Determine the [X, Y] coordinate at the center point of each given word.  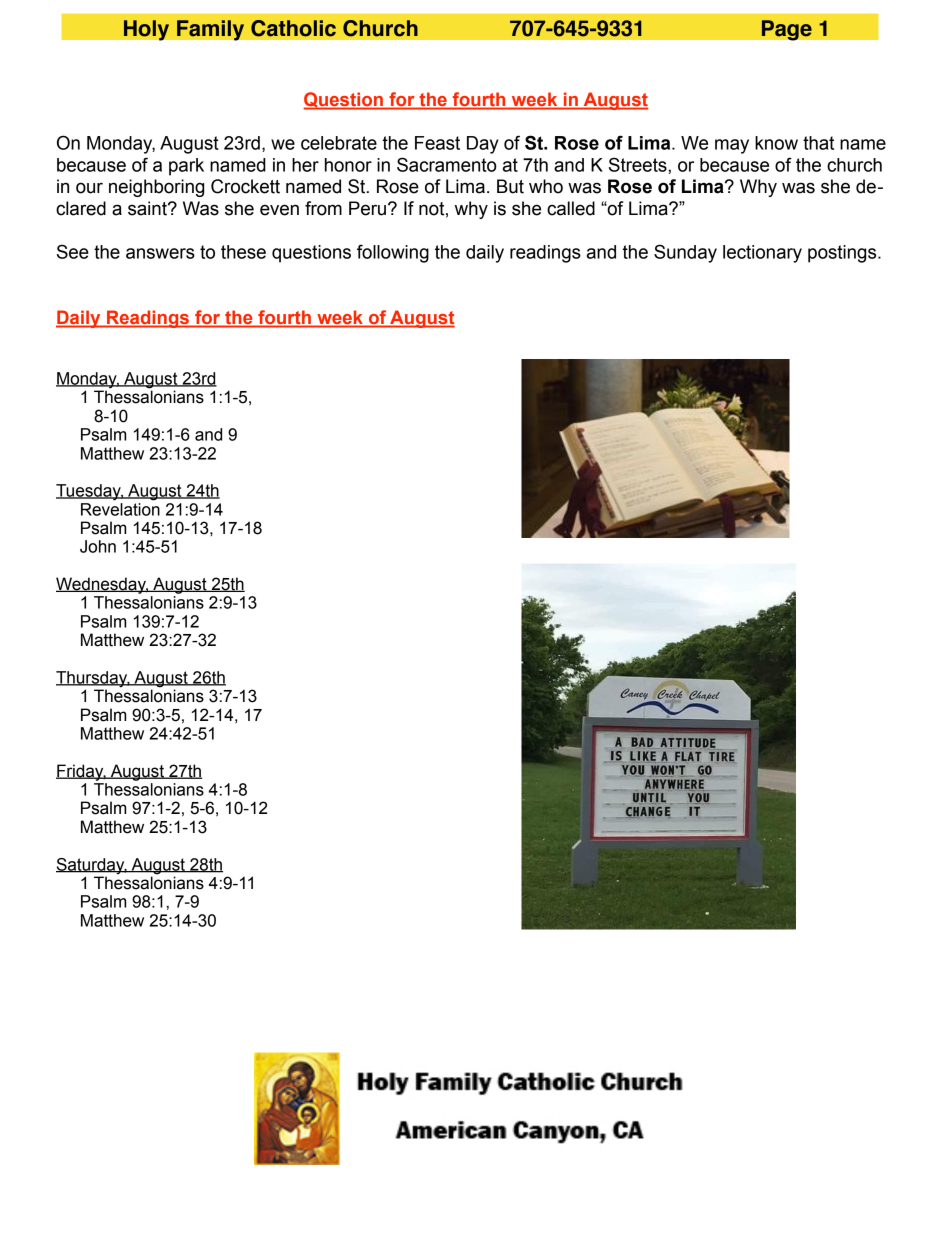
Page [786, 30]
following [393, 253]
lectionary [762, 254]
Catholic [293, 28]
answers [160, 253]
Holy [146, 30]
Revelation [120, 509]
